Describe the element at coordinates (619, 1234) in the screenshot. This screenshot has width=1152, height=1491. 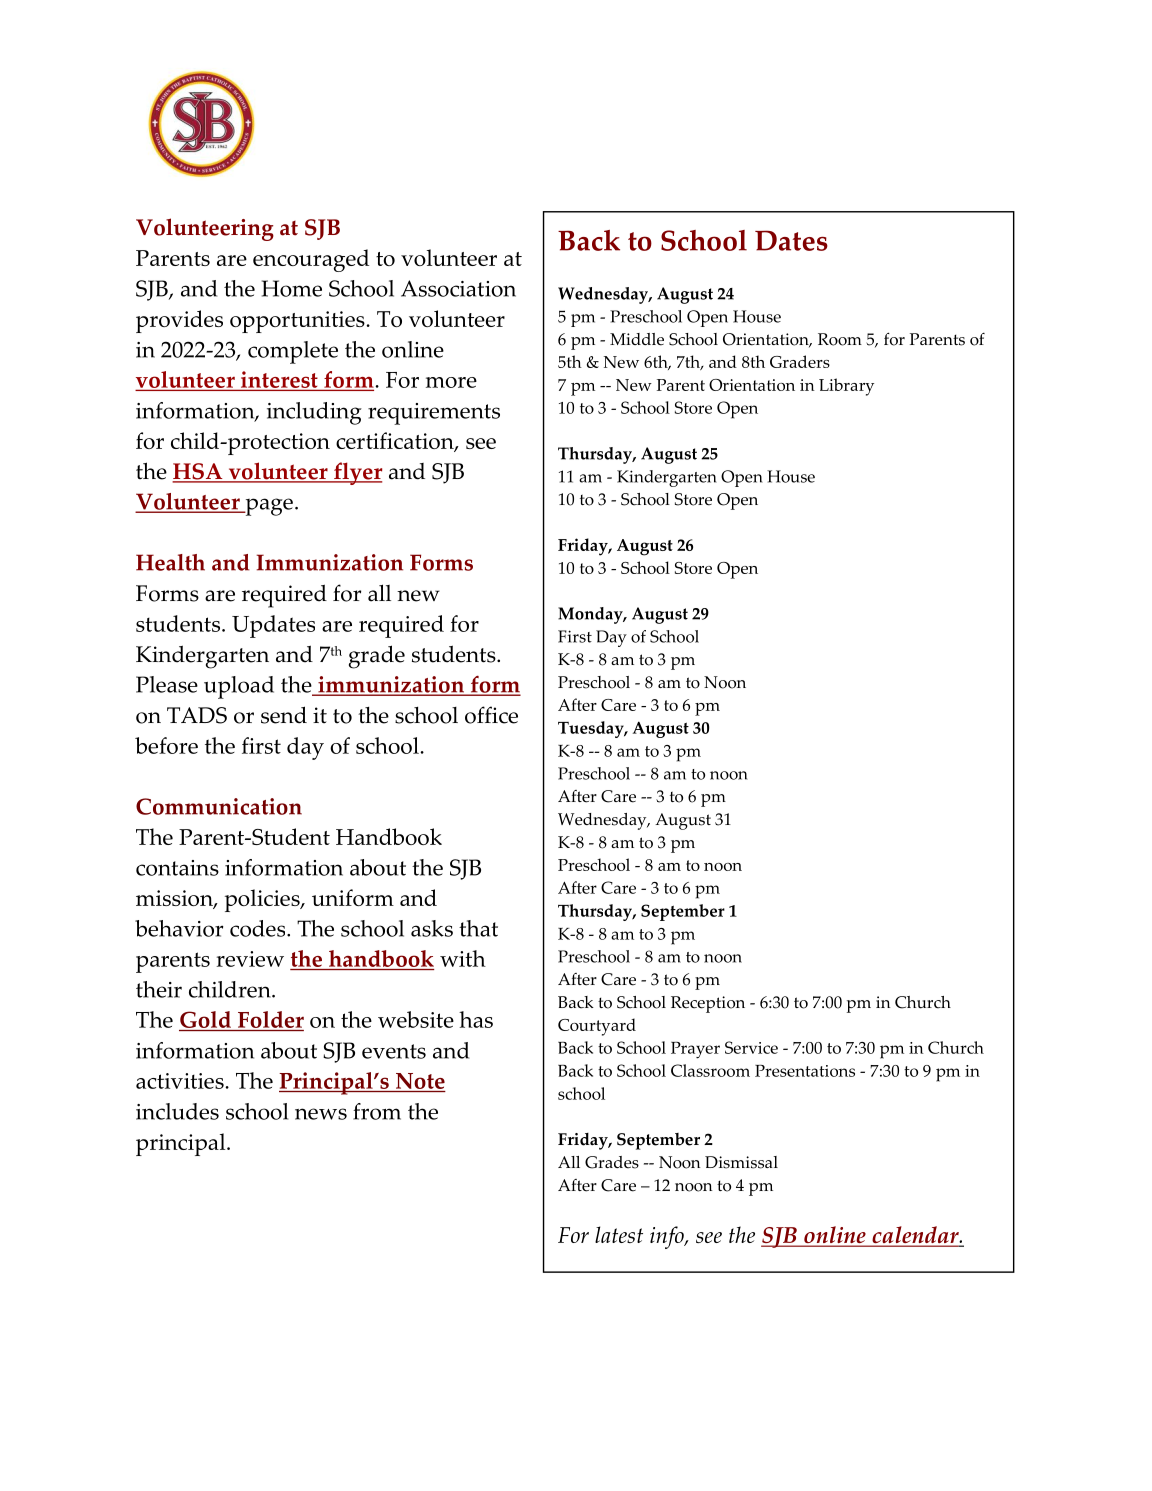
I see `latest` at that location.
